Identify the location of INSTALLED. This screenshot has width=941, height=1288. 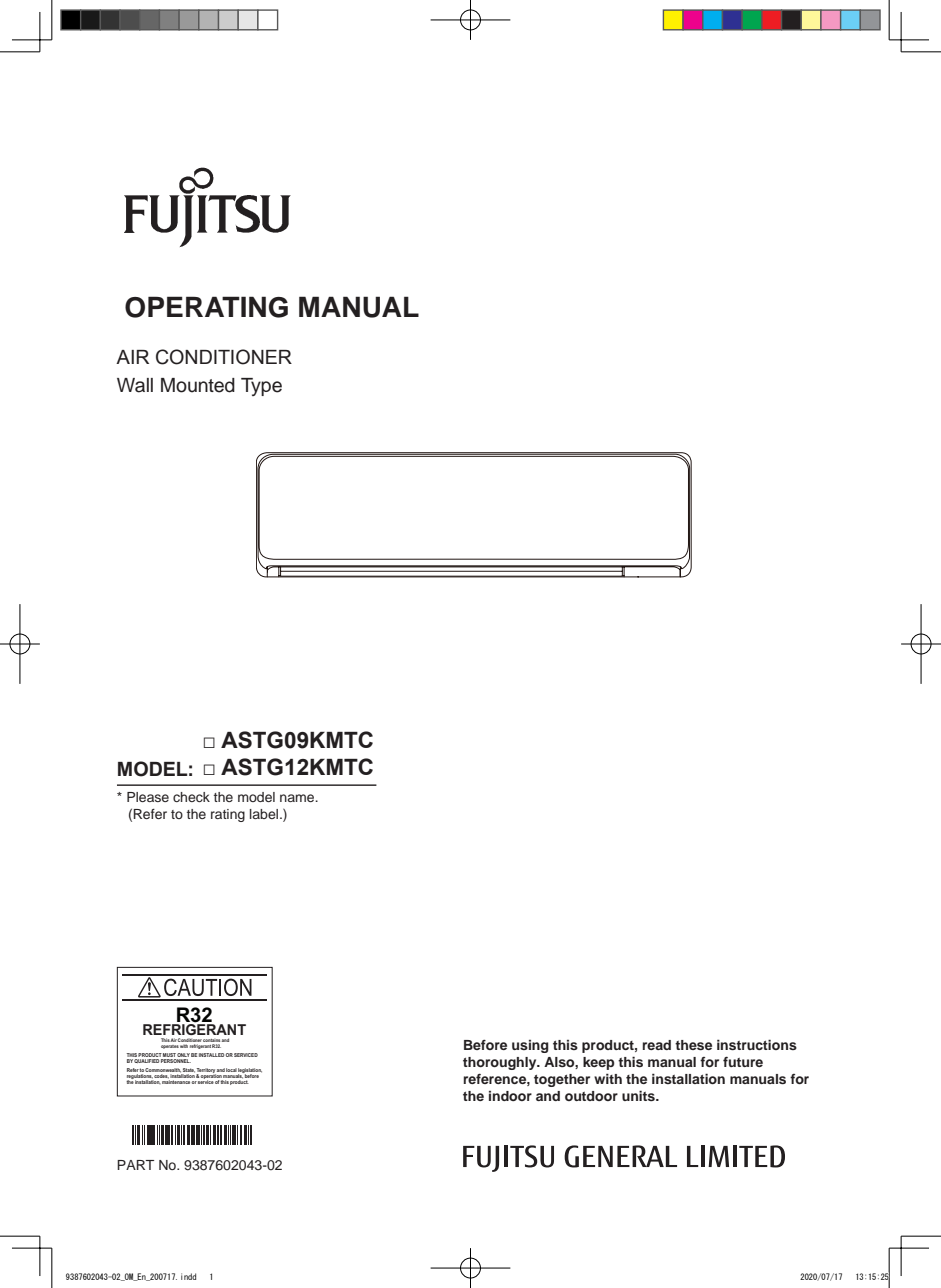
(211, 1055).
